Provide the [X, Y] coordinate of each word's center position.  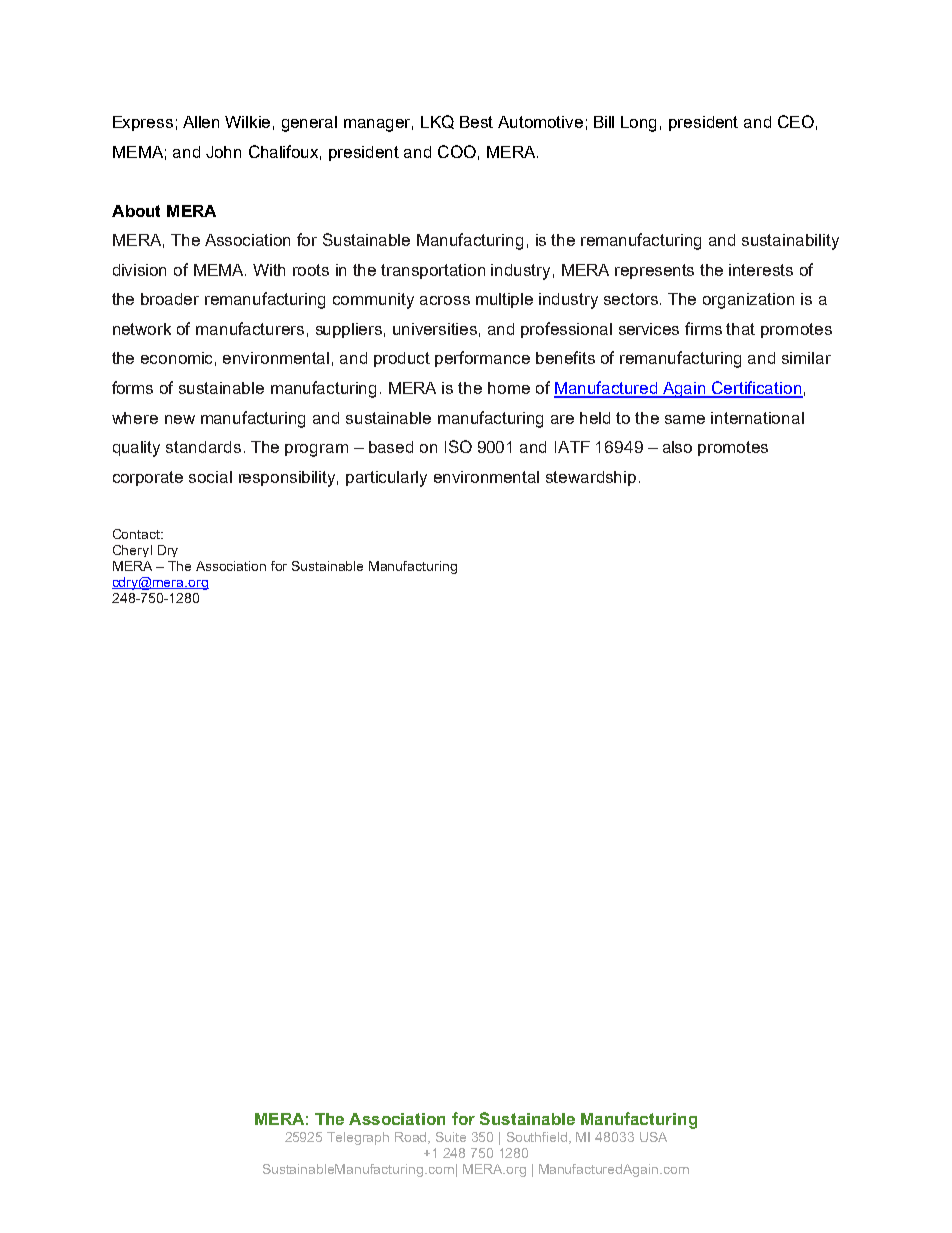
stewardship [591, 478]
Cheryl [132, 551]
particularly [386, 479]
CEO [796, 121]
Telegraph [358, 1138]
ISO [458, 446]
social [210, 477]
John [223, 152]
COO [457, 151]
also [677, 447]
